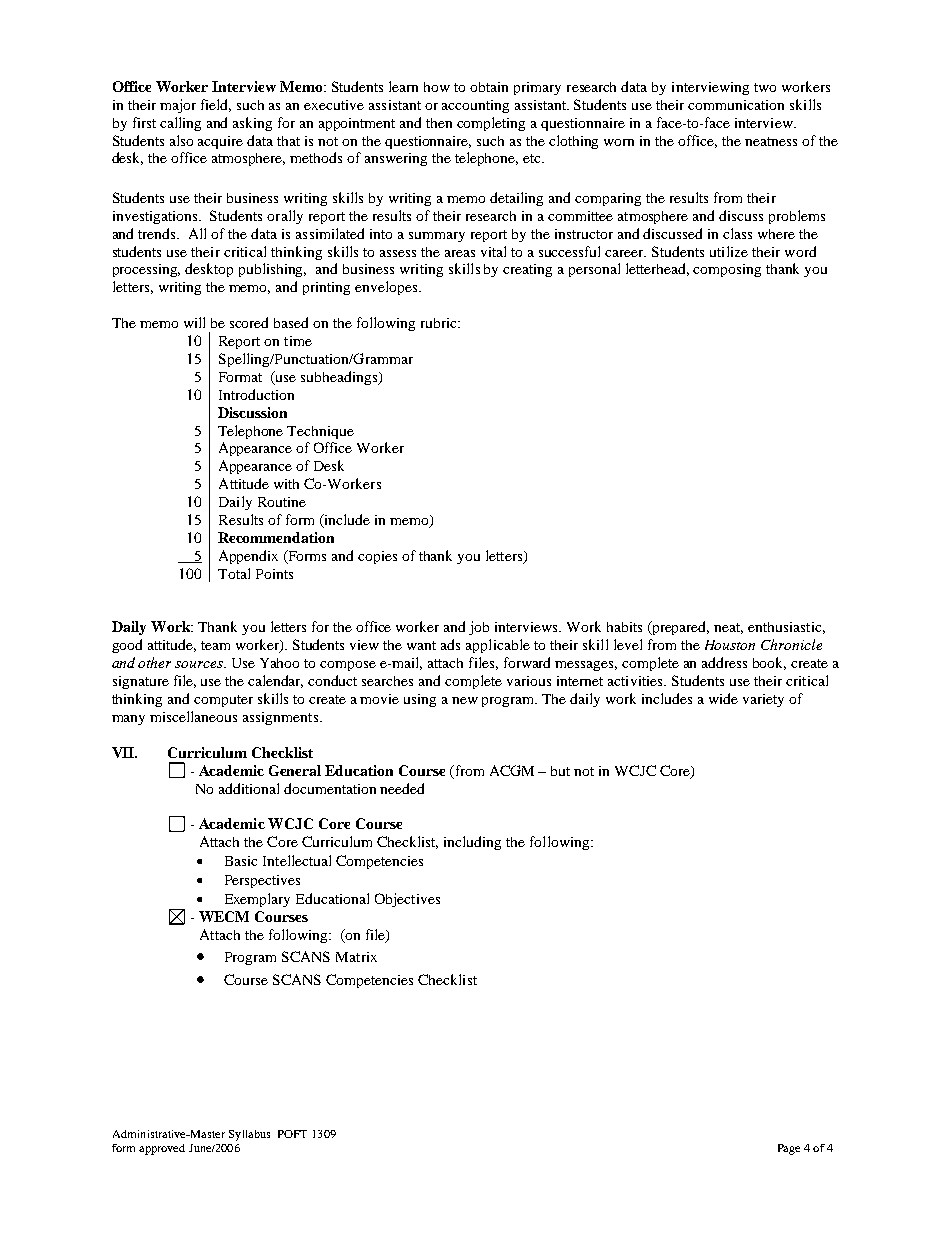 The width and height of the image is (952, 1233). What do you see at coordinates (789, 1149) in the image?
I see `Page` at bounding box center [789, 1149].
